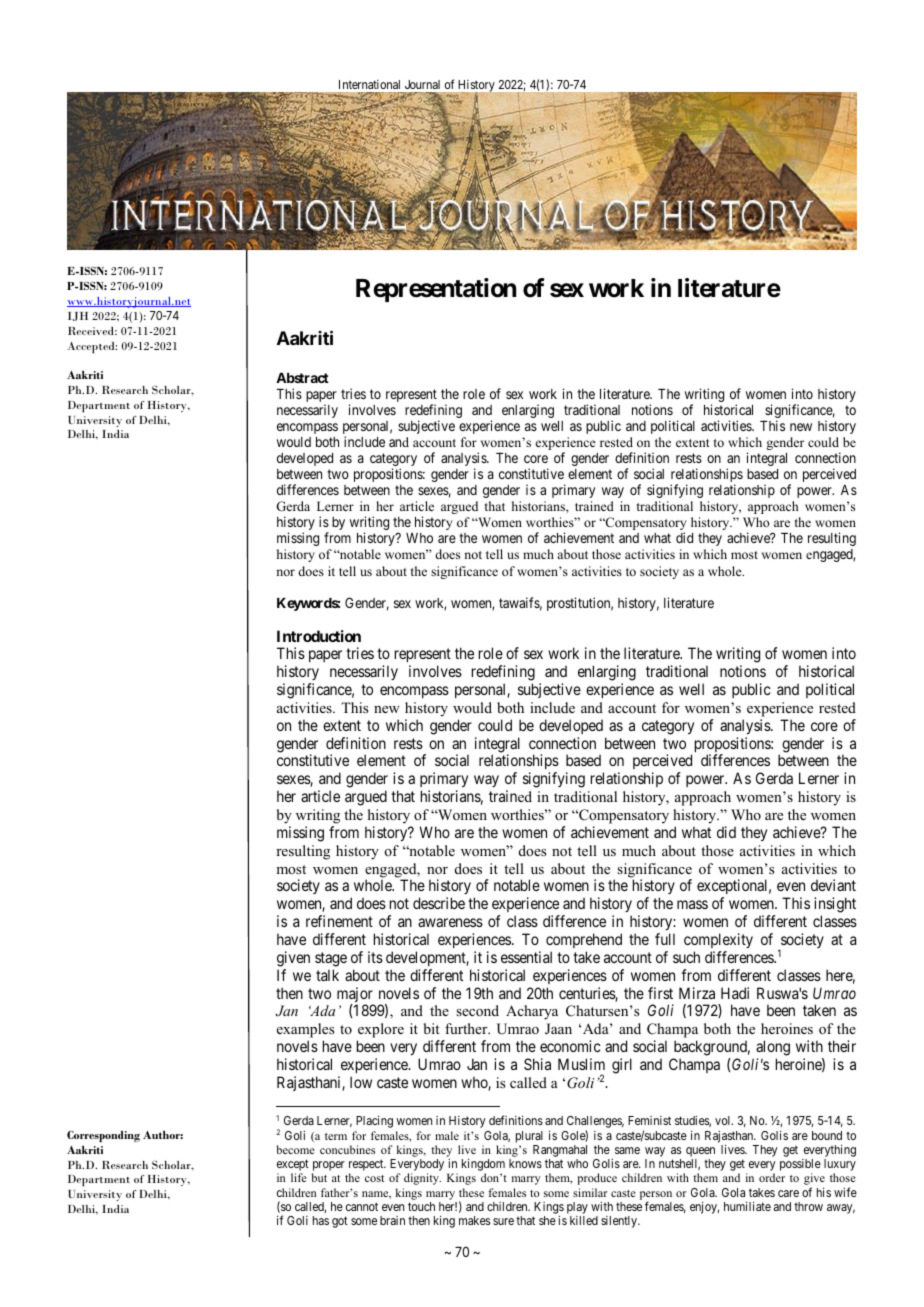  Describe the element at coordinates (439, 903) in the page. I see `describe` at that location.
